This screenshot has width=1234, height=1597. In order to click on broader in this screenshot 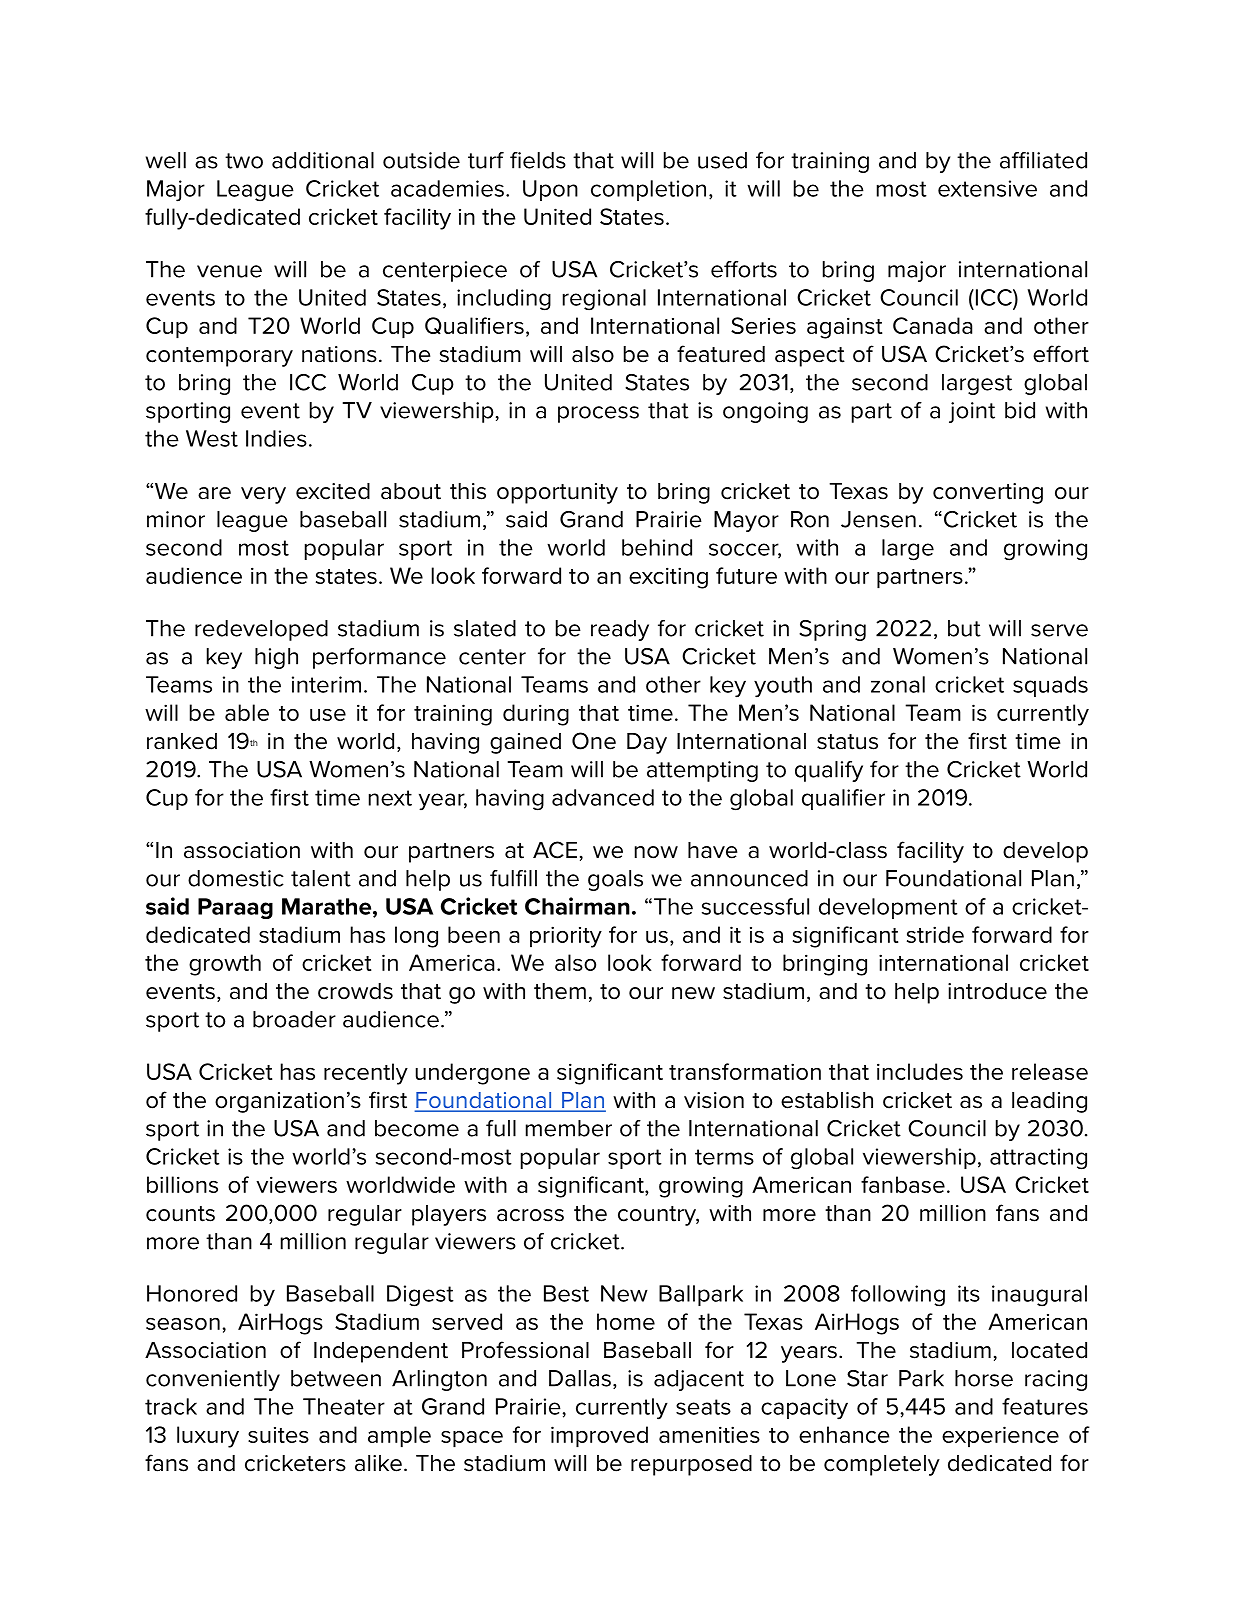, I will do `click(294, 1019)`.
